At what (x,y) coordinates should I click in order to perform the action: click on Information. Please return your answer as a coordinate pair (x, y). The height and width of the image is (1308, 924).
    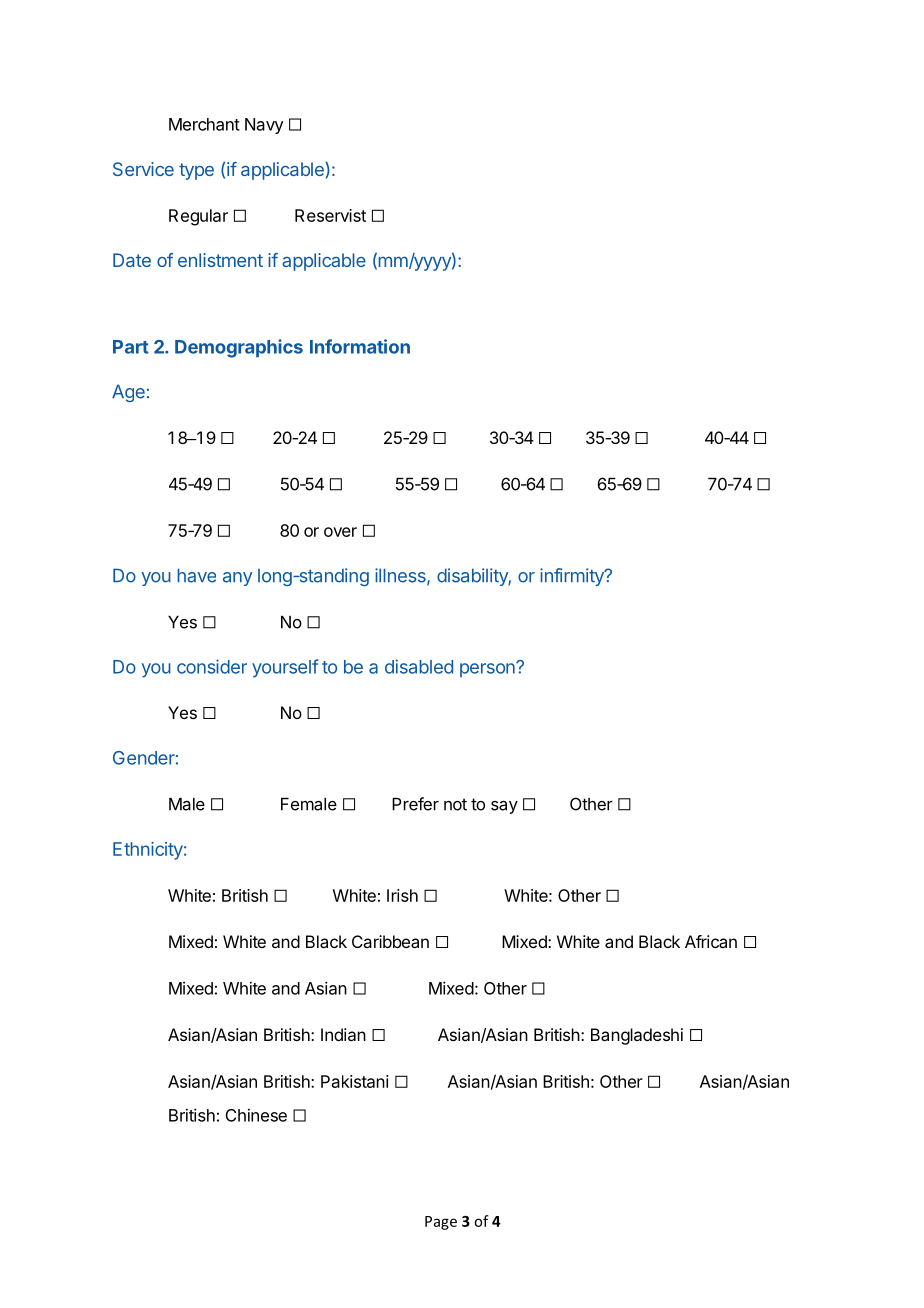
    Looking at the image, I should click on (360, 346).
